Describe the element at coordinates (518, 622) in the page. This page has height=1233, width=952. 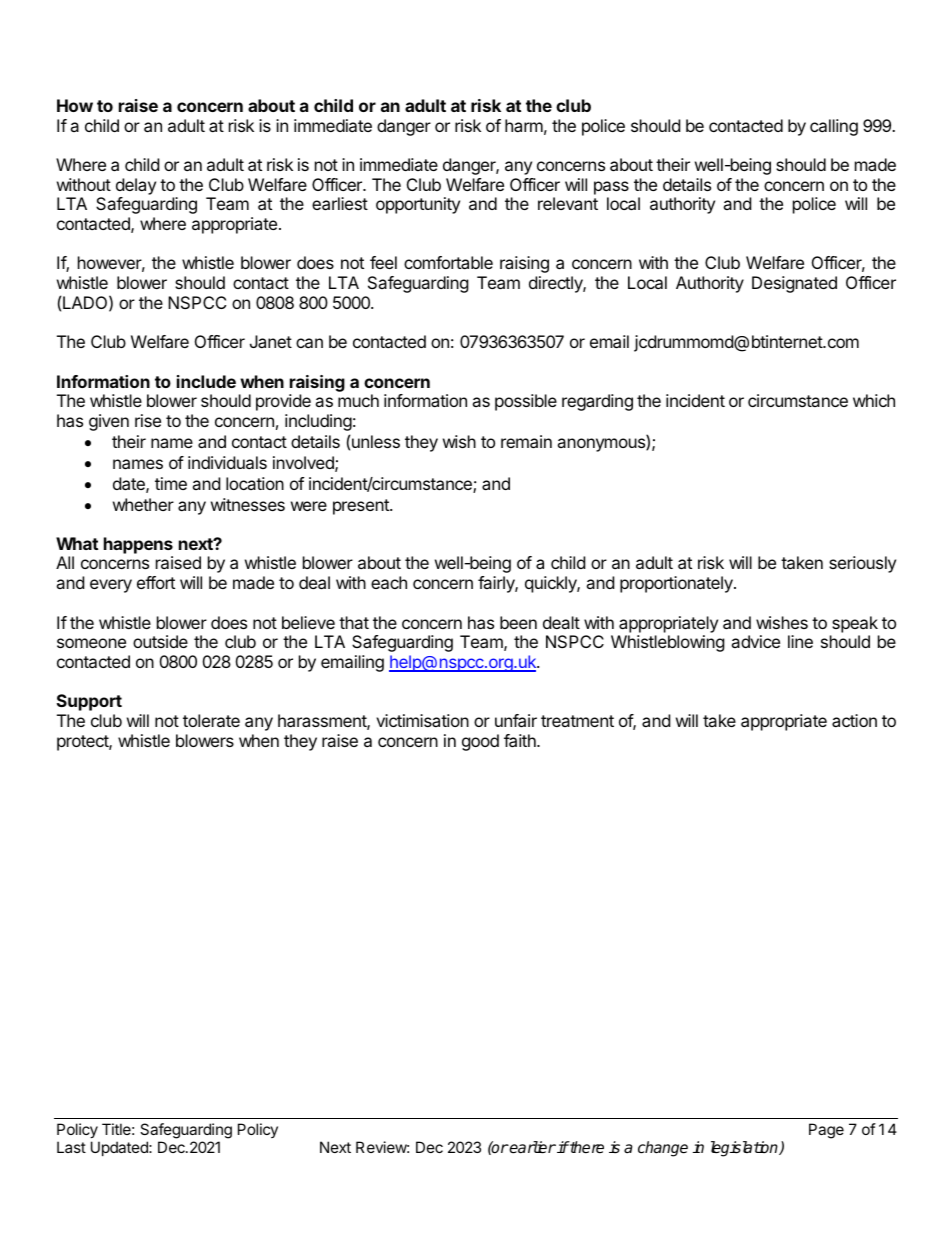
I see `been` at that location.
